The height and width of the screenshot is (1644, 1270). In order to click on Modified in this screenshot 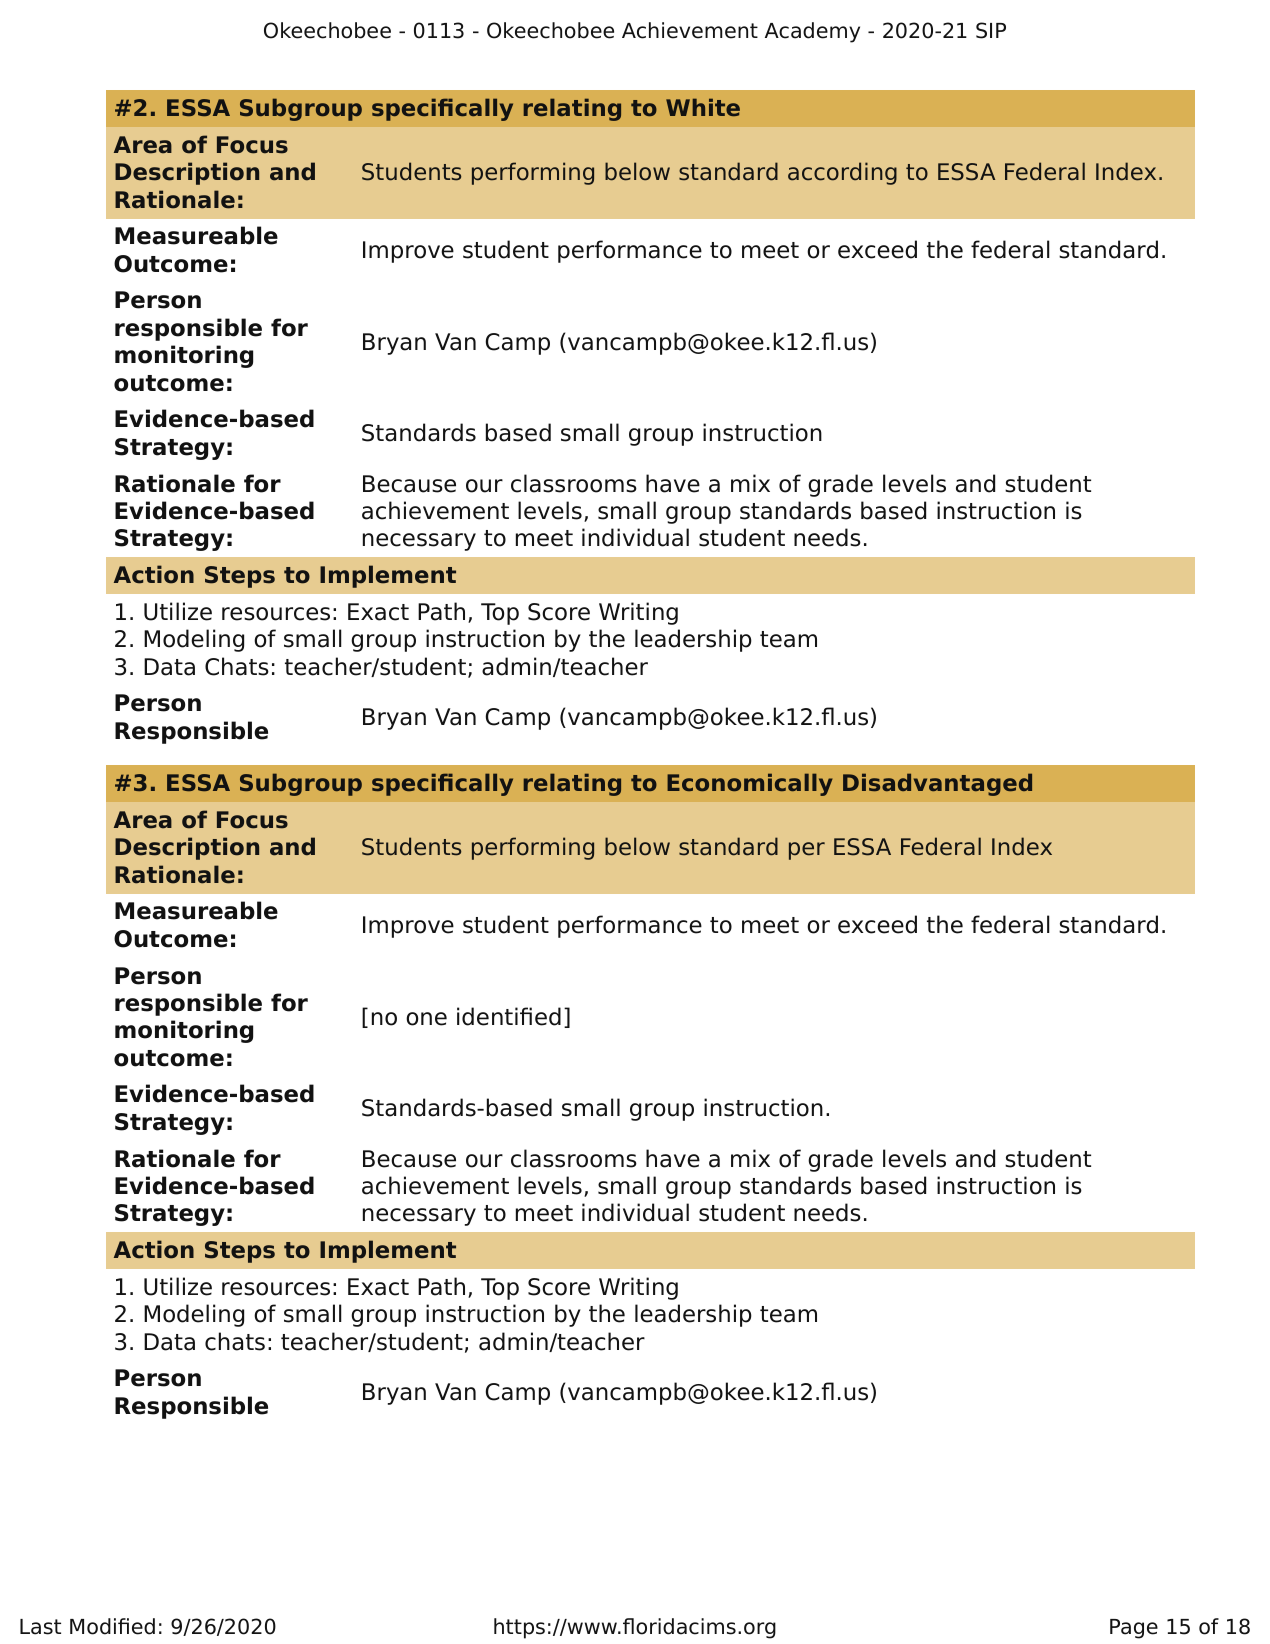, I will do `click(112, 1626)`.
